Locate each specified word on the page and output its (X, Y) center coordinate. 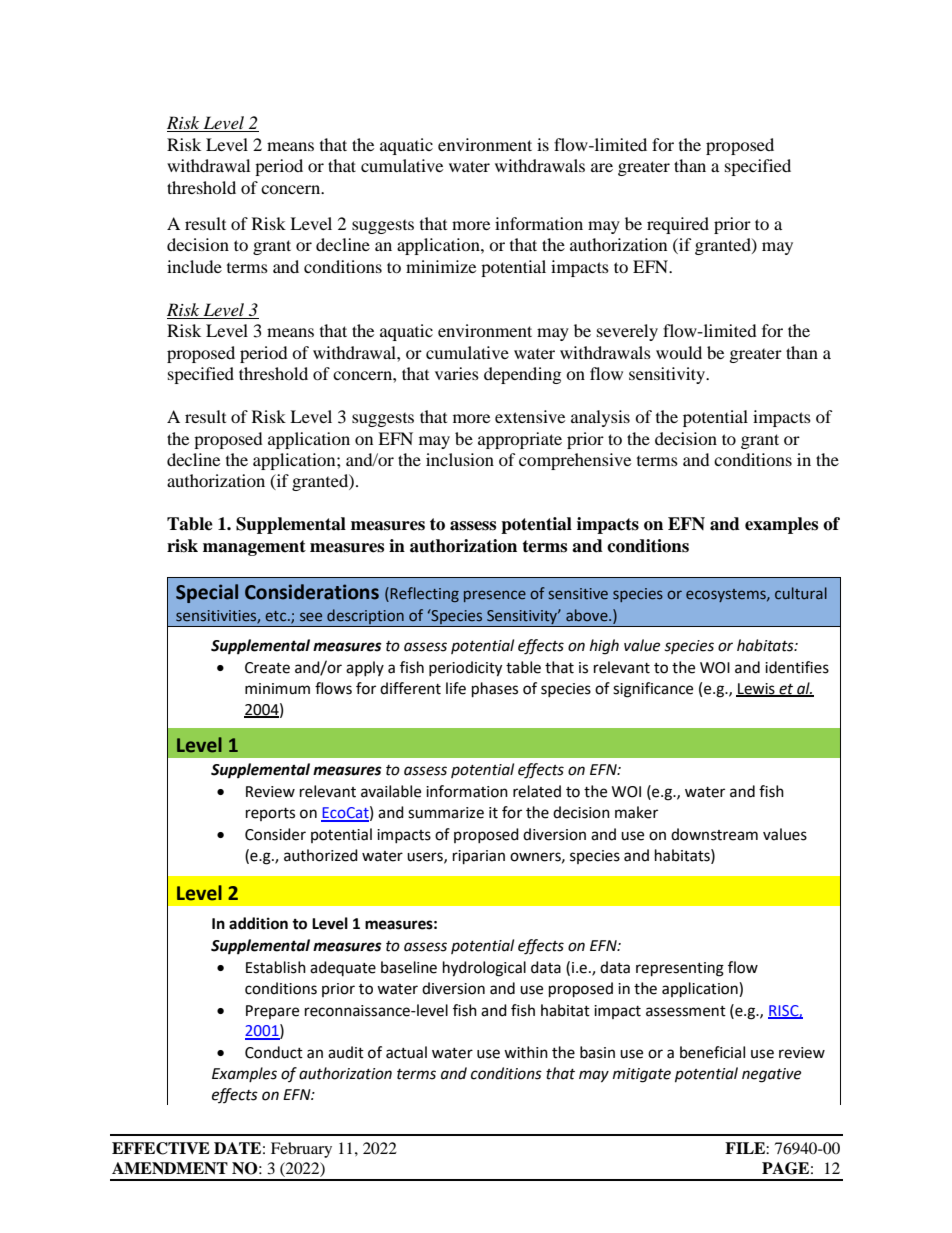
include (194, 266)
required (678, 225)
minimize (441, 266)
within (526, 1052)
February (301, 1150)
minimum (277, 689)
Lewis (756, 690)
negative (771, 1075)
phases (495, 690)
